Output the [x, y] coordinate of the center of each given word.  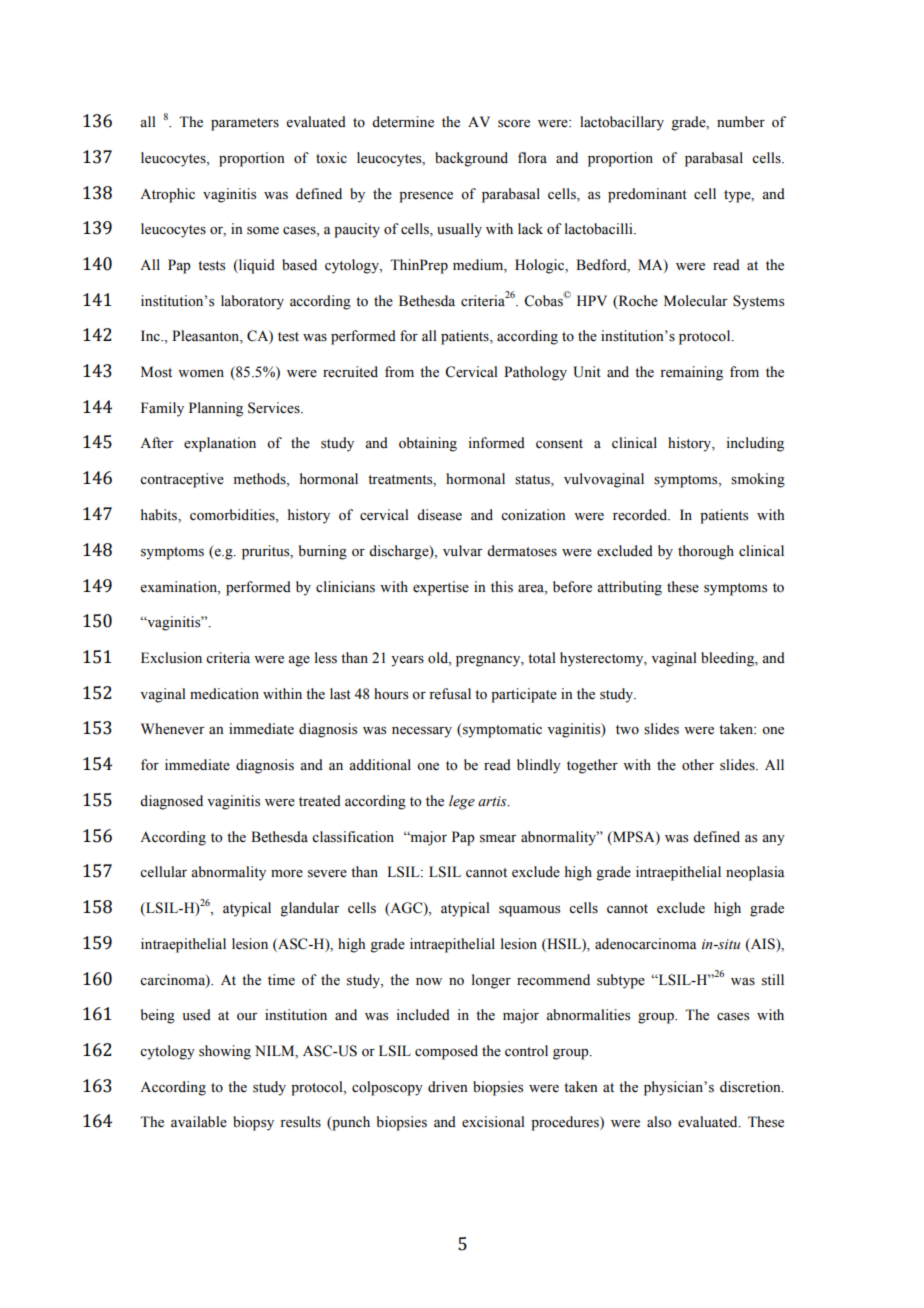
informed [496, 443]
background [471, 159]
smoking [758, 480]
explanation [220, 444]
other [698, 765]
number [741, 122]
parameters [245, 124]
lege [462, 802]
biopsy [253, 1123]
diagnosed [171, 802]
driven [447, 1087]
